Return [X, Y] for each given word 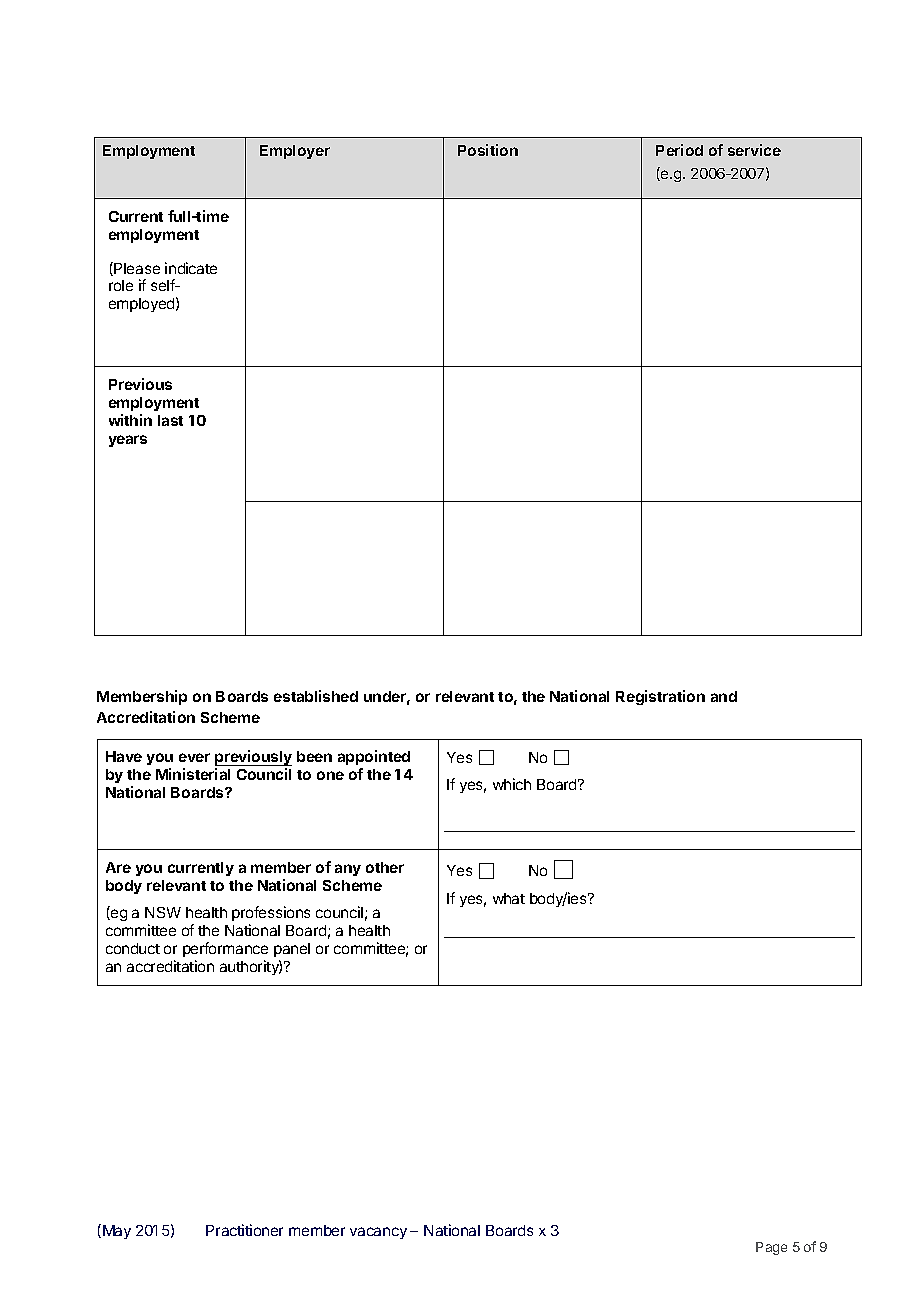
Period [679, 150]
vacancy [378, 1233]
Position [488, 150]
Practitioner [244, 1230]
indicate [191, 268]
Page [771, 1248]
